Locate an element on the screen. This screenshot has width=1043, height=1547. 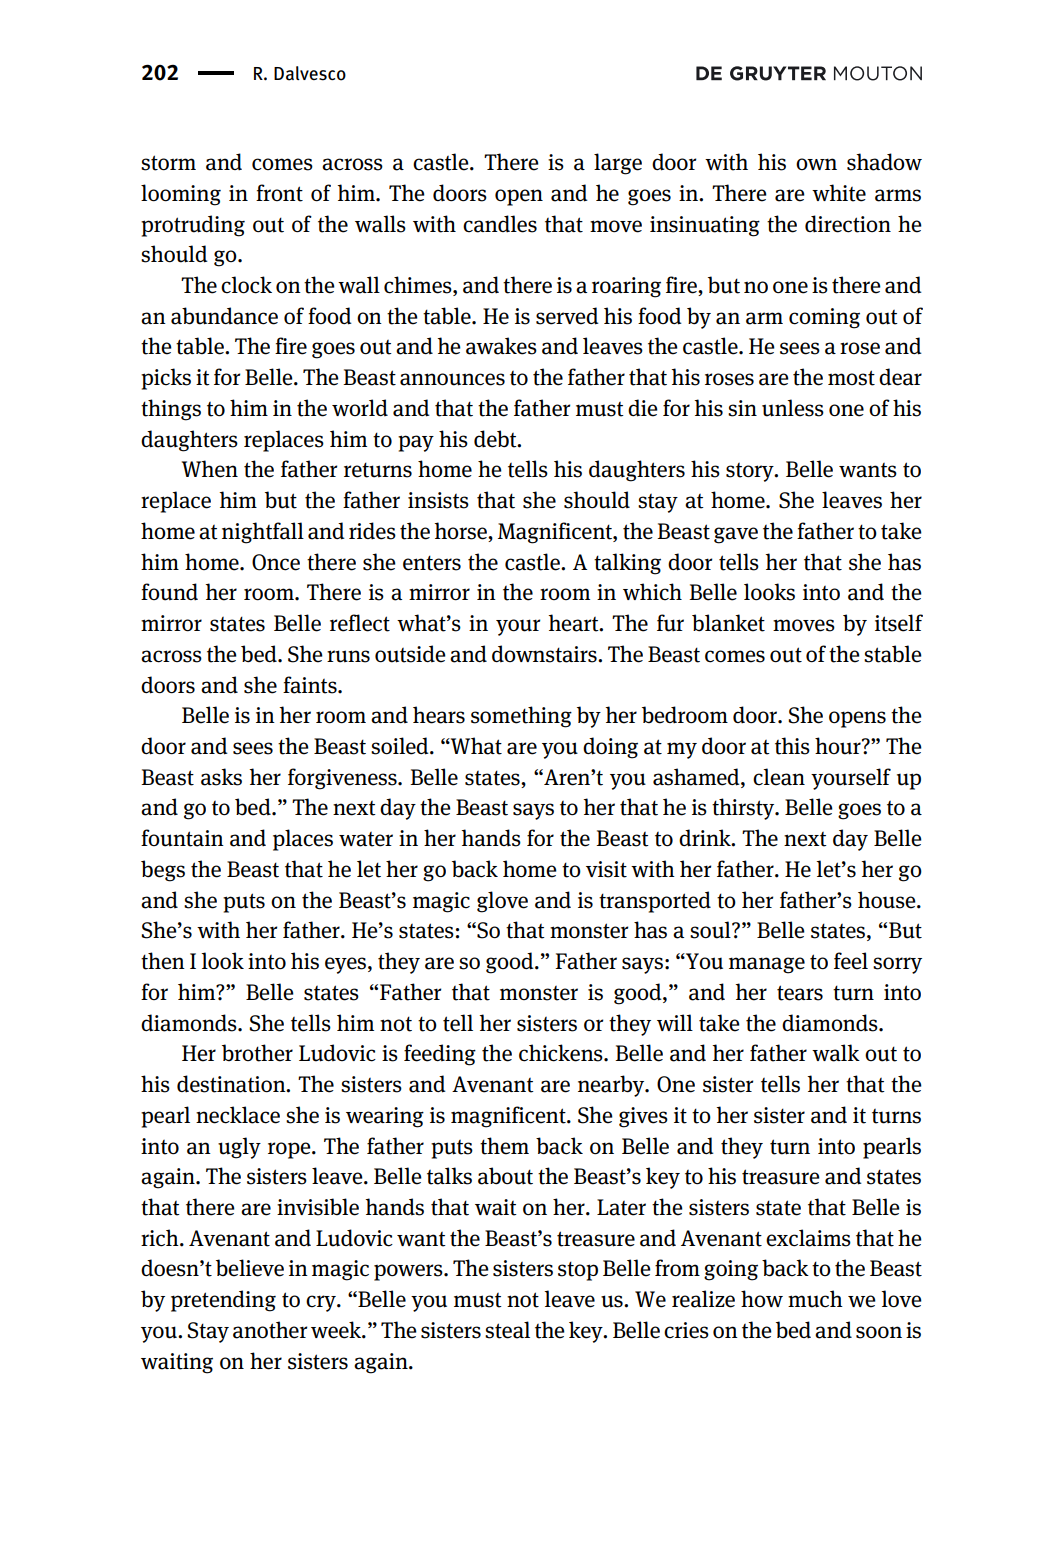
pretending is located at coordinates (223, 1301).
